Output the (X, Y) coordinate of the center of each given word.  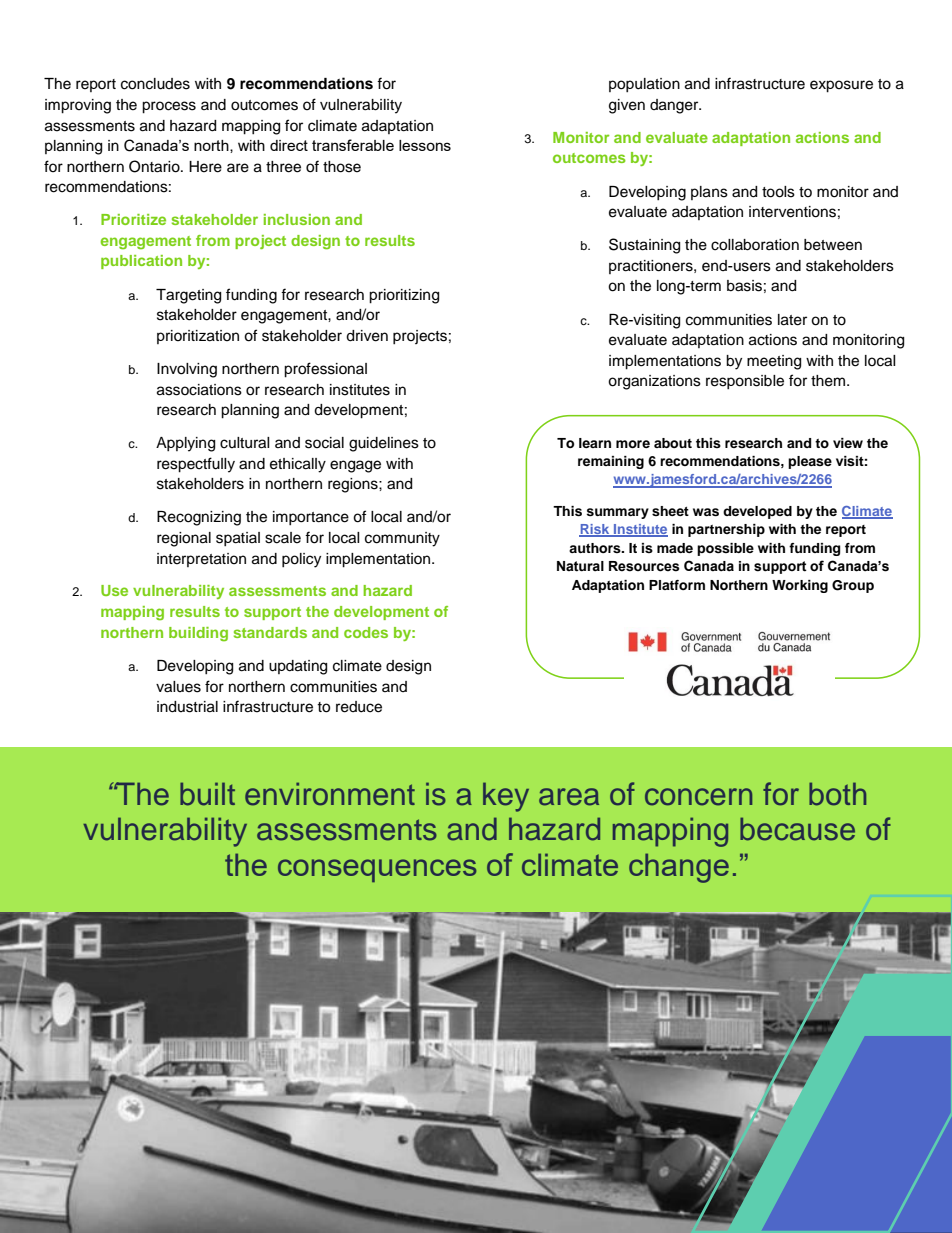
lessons (425, 145)
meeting (774, 362)
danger (675, 106)
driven (367, 336)
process (169, 107)
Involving (187, 370)
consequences (377, 870)
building (198, 634)
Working (800, 586)
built (207, 794)
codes (366, 632)
